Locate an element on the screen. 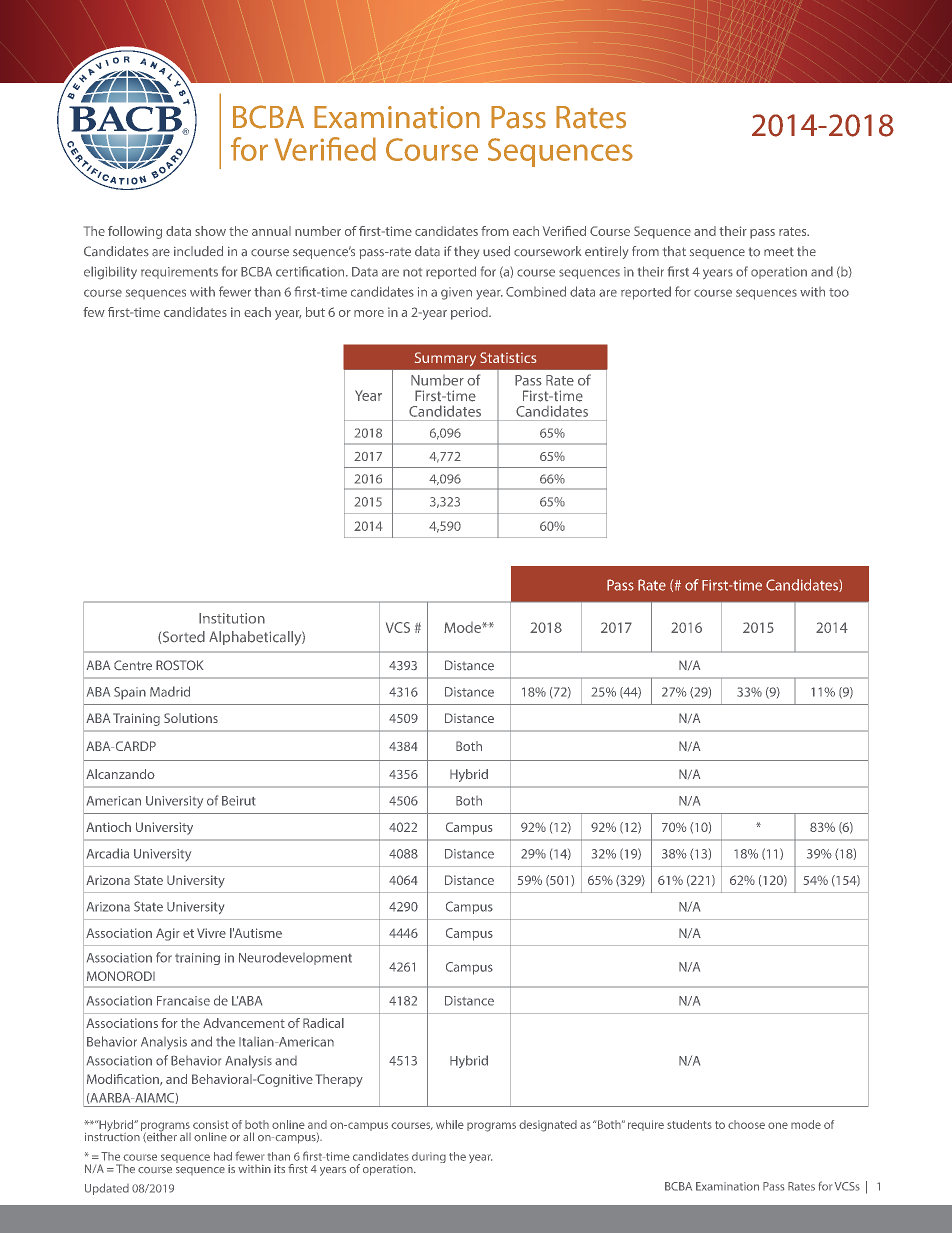  meet is located at coordinates (779, 252).
